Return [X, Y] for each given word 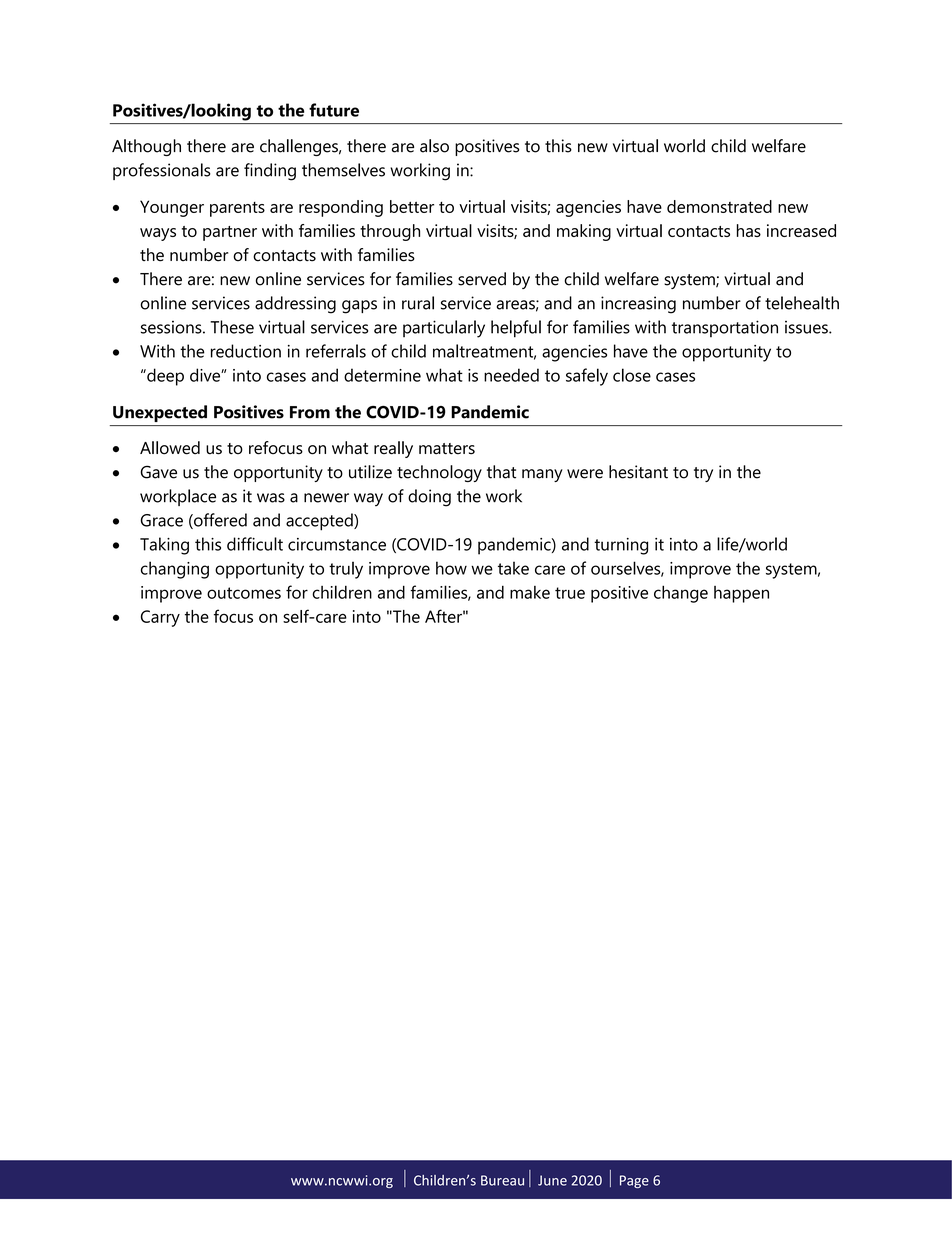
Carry [160, 618]
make [530, 592]
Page [634, 1181]
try [703, 474]
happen [741, 594]
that [501, 472]
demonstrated [719, 206]
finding [270, 172]
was [271, 498]
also [434, 146]
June [552, 1180]
